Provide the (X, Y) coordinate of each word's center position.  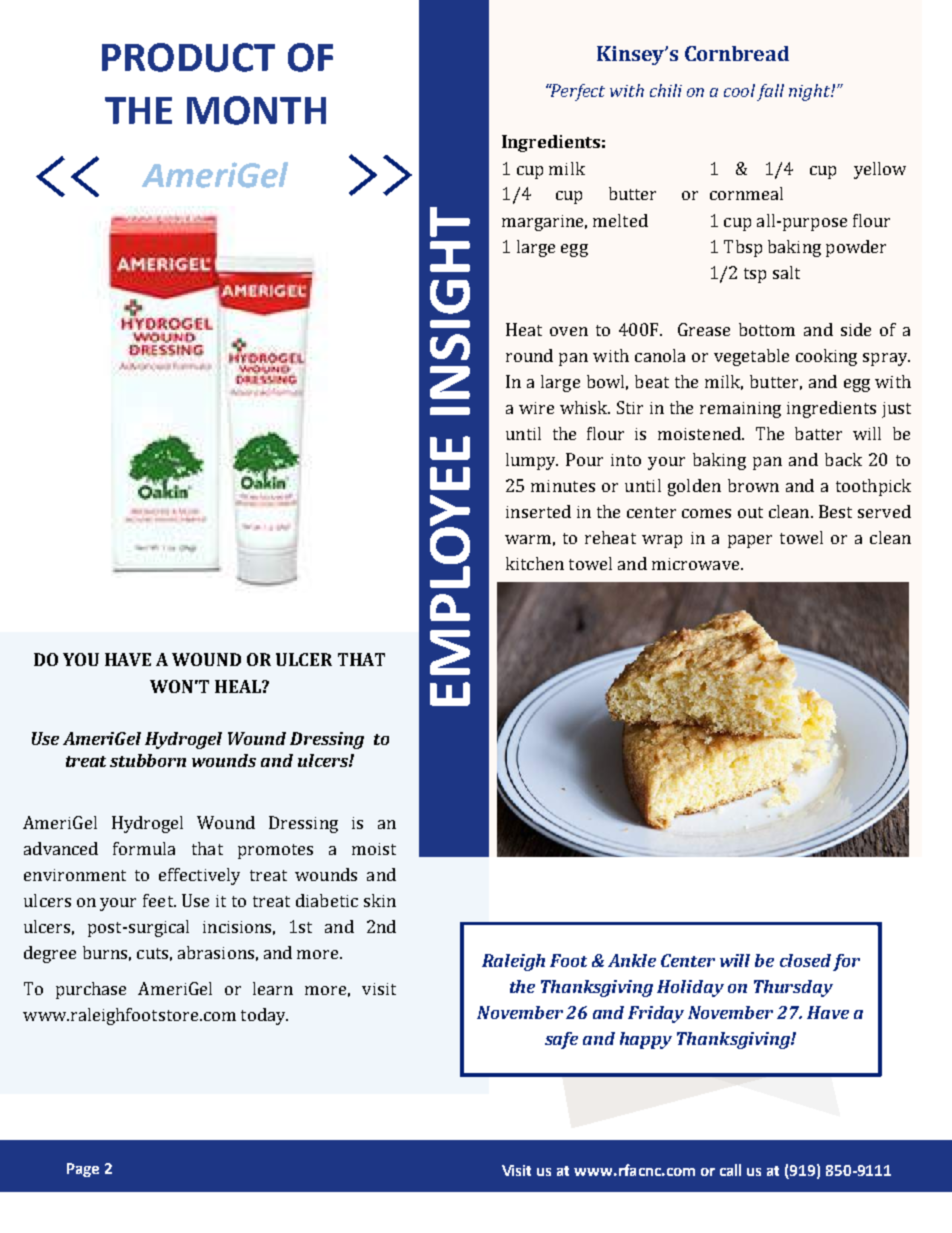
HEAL (239, 686)
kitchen (535, 563)
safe (561, 1040)
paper (750, 541)
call (730, 1170)
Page (83, 1170)
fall (770, 92)
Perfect (577, 92)
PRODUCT (188, 57)
